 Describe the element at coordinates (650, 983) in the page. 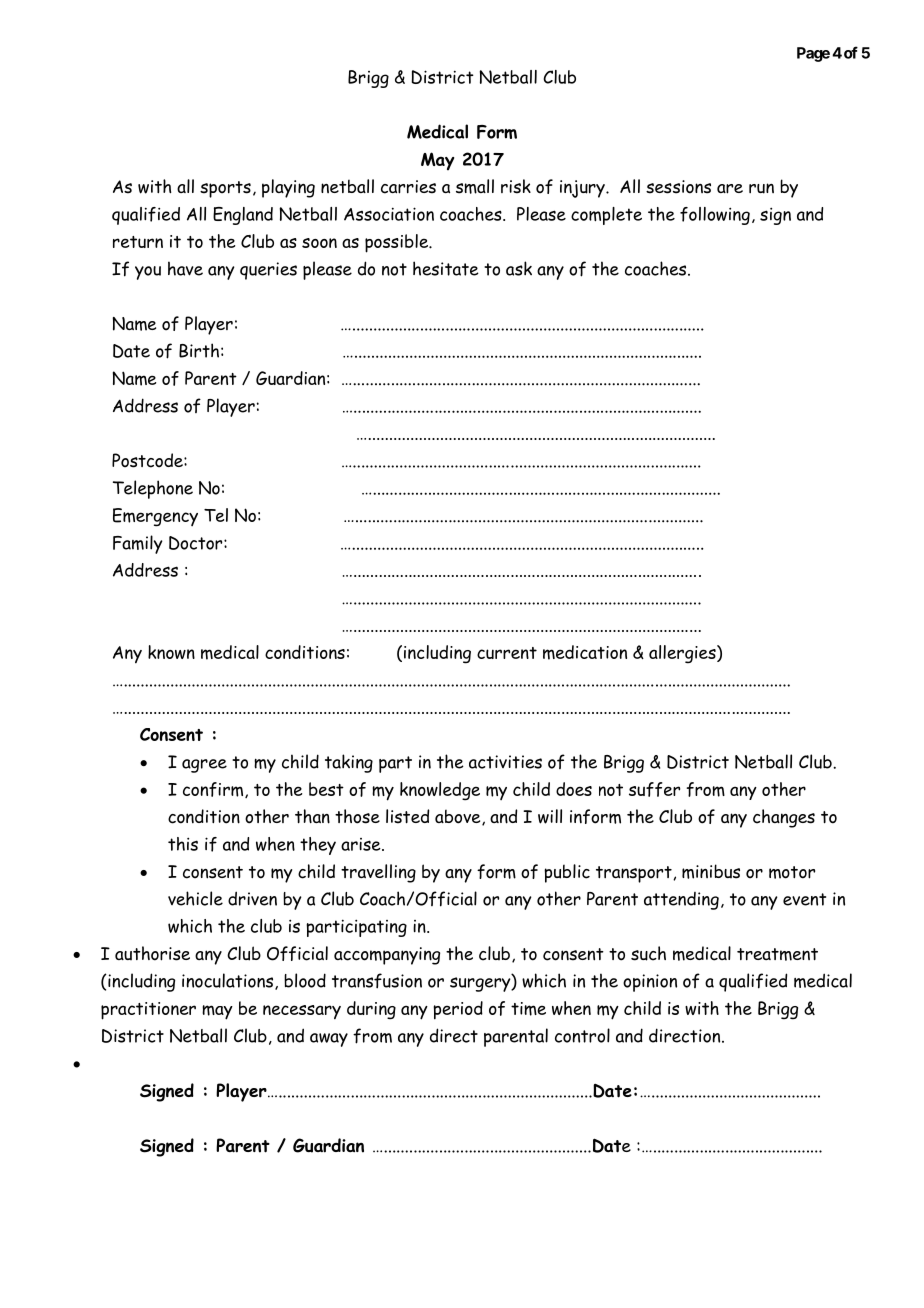

I see `opinion` at that location.
